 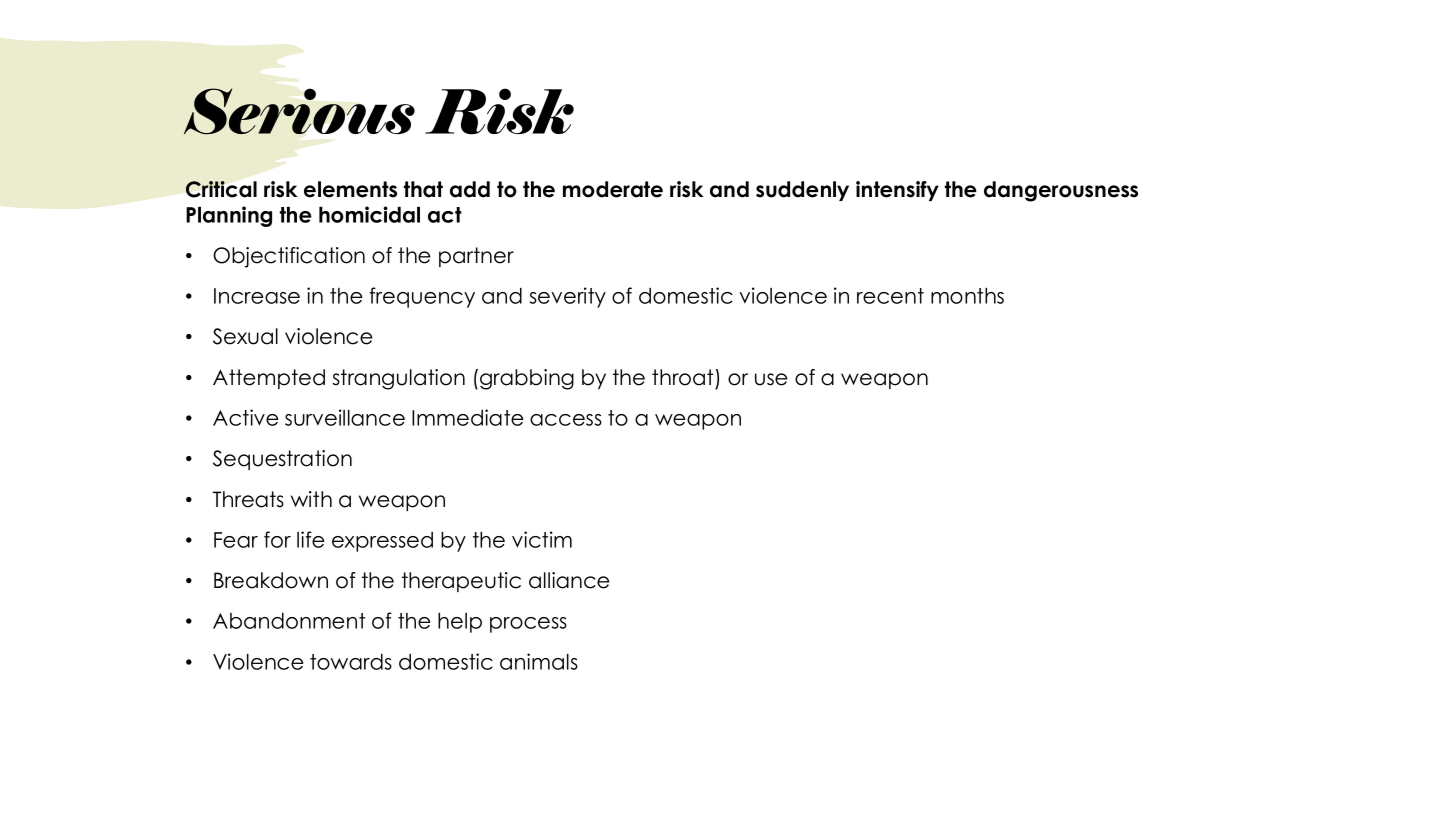 I want to click on life, so click(x=311, y=539).
